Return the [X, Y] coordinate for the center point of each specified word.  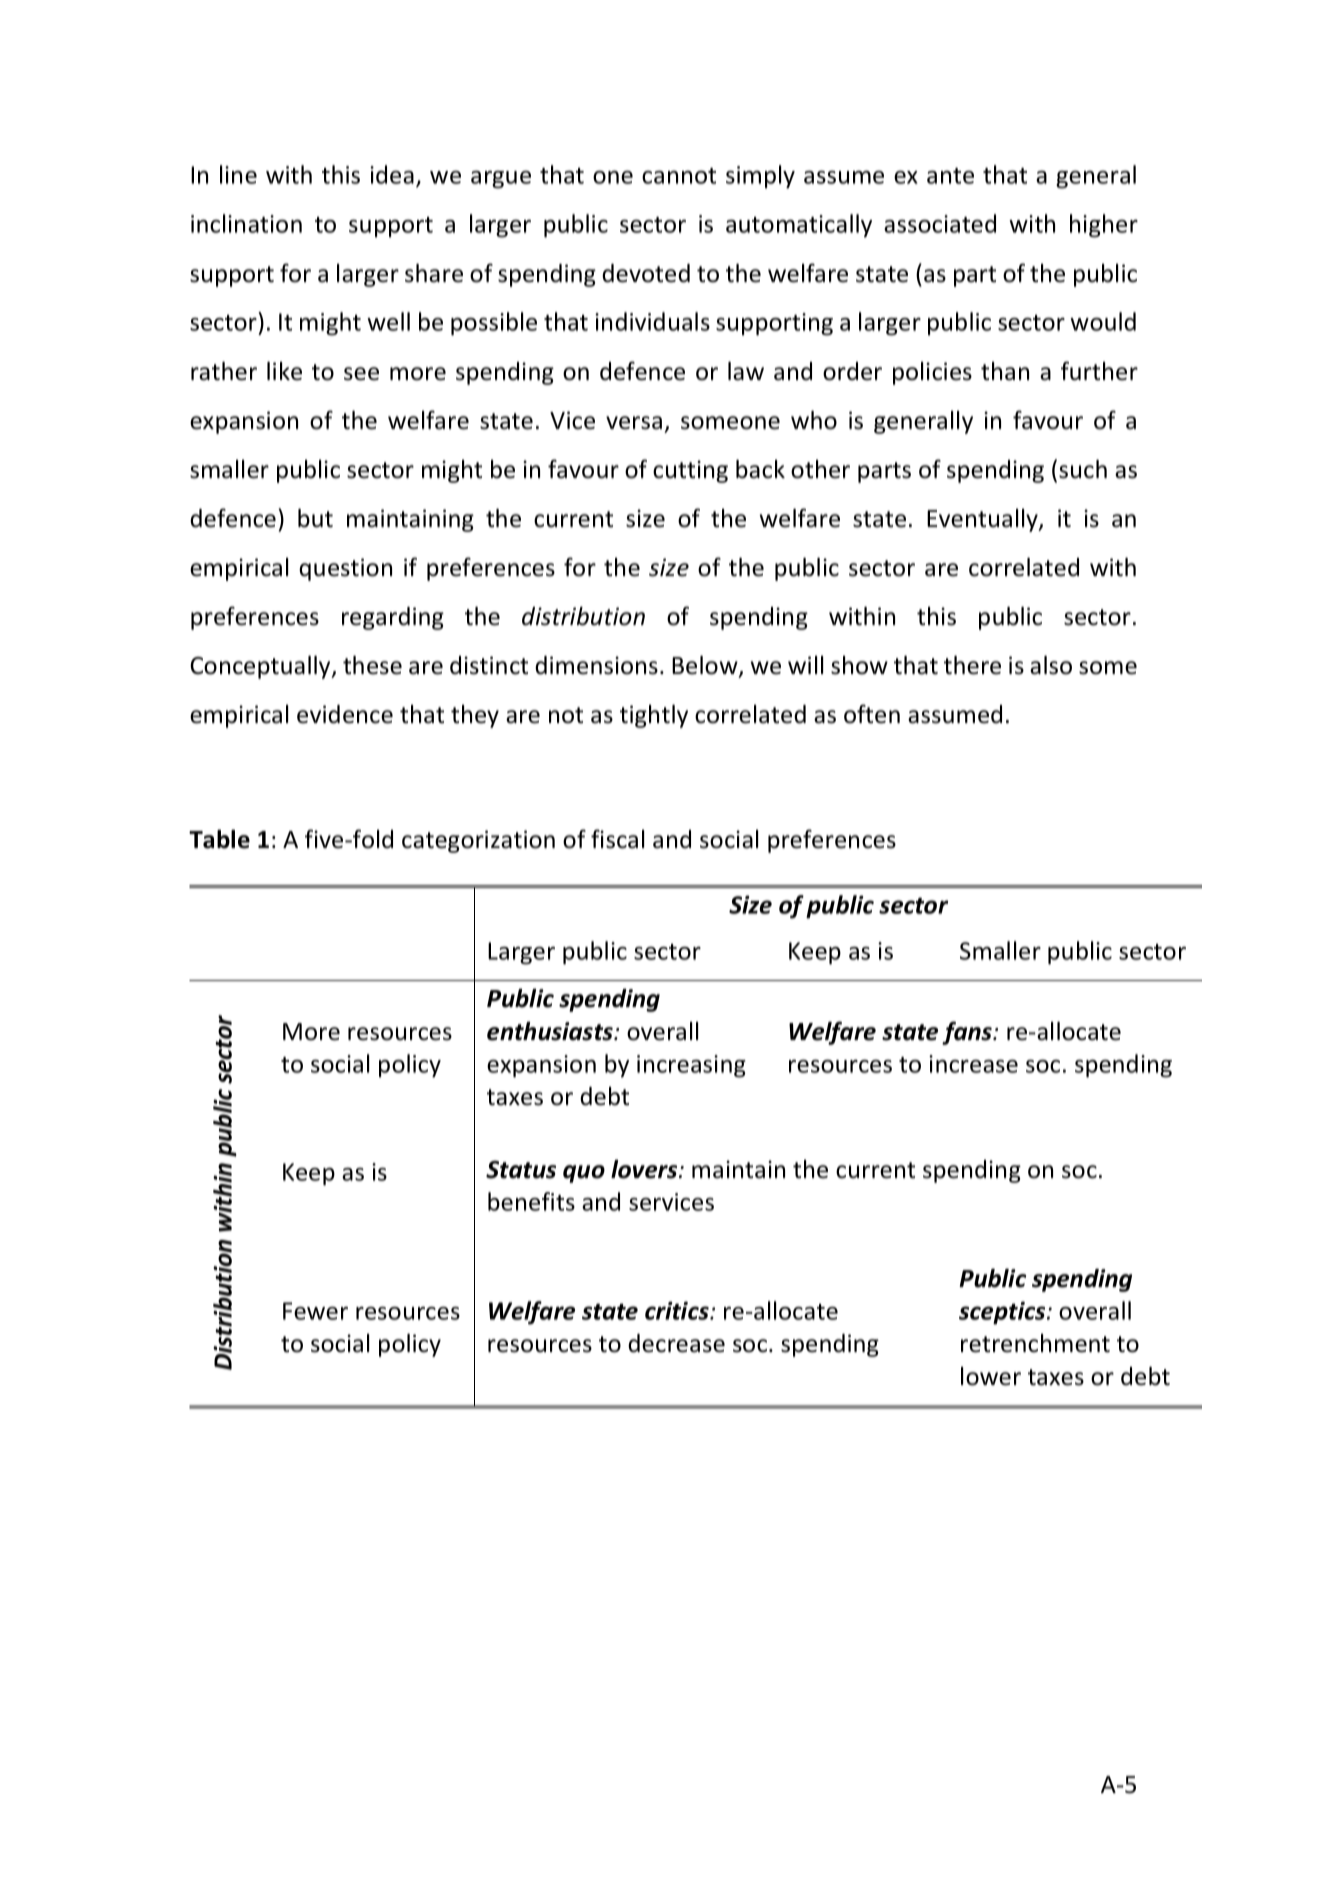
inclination [246, 223]
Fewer [315, 1311]
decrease [676, 1343]
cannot [679, 176]
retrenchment [1035, 1343]
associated [940, 223]
